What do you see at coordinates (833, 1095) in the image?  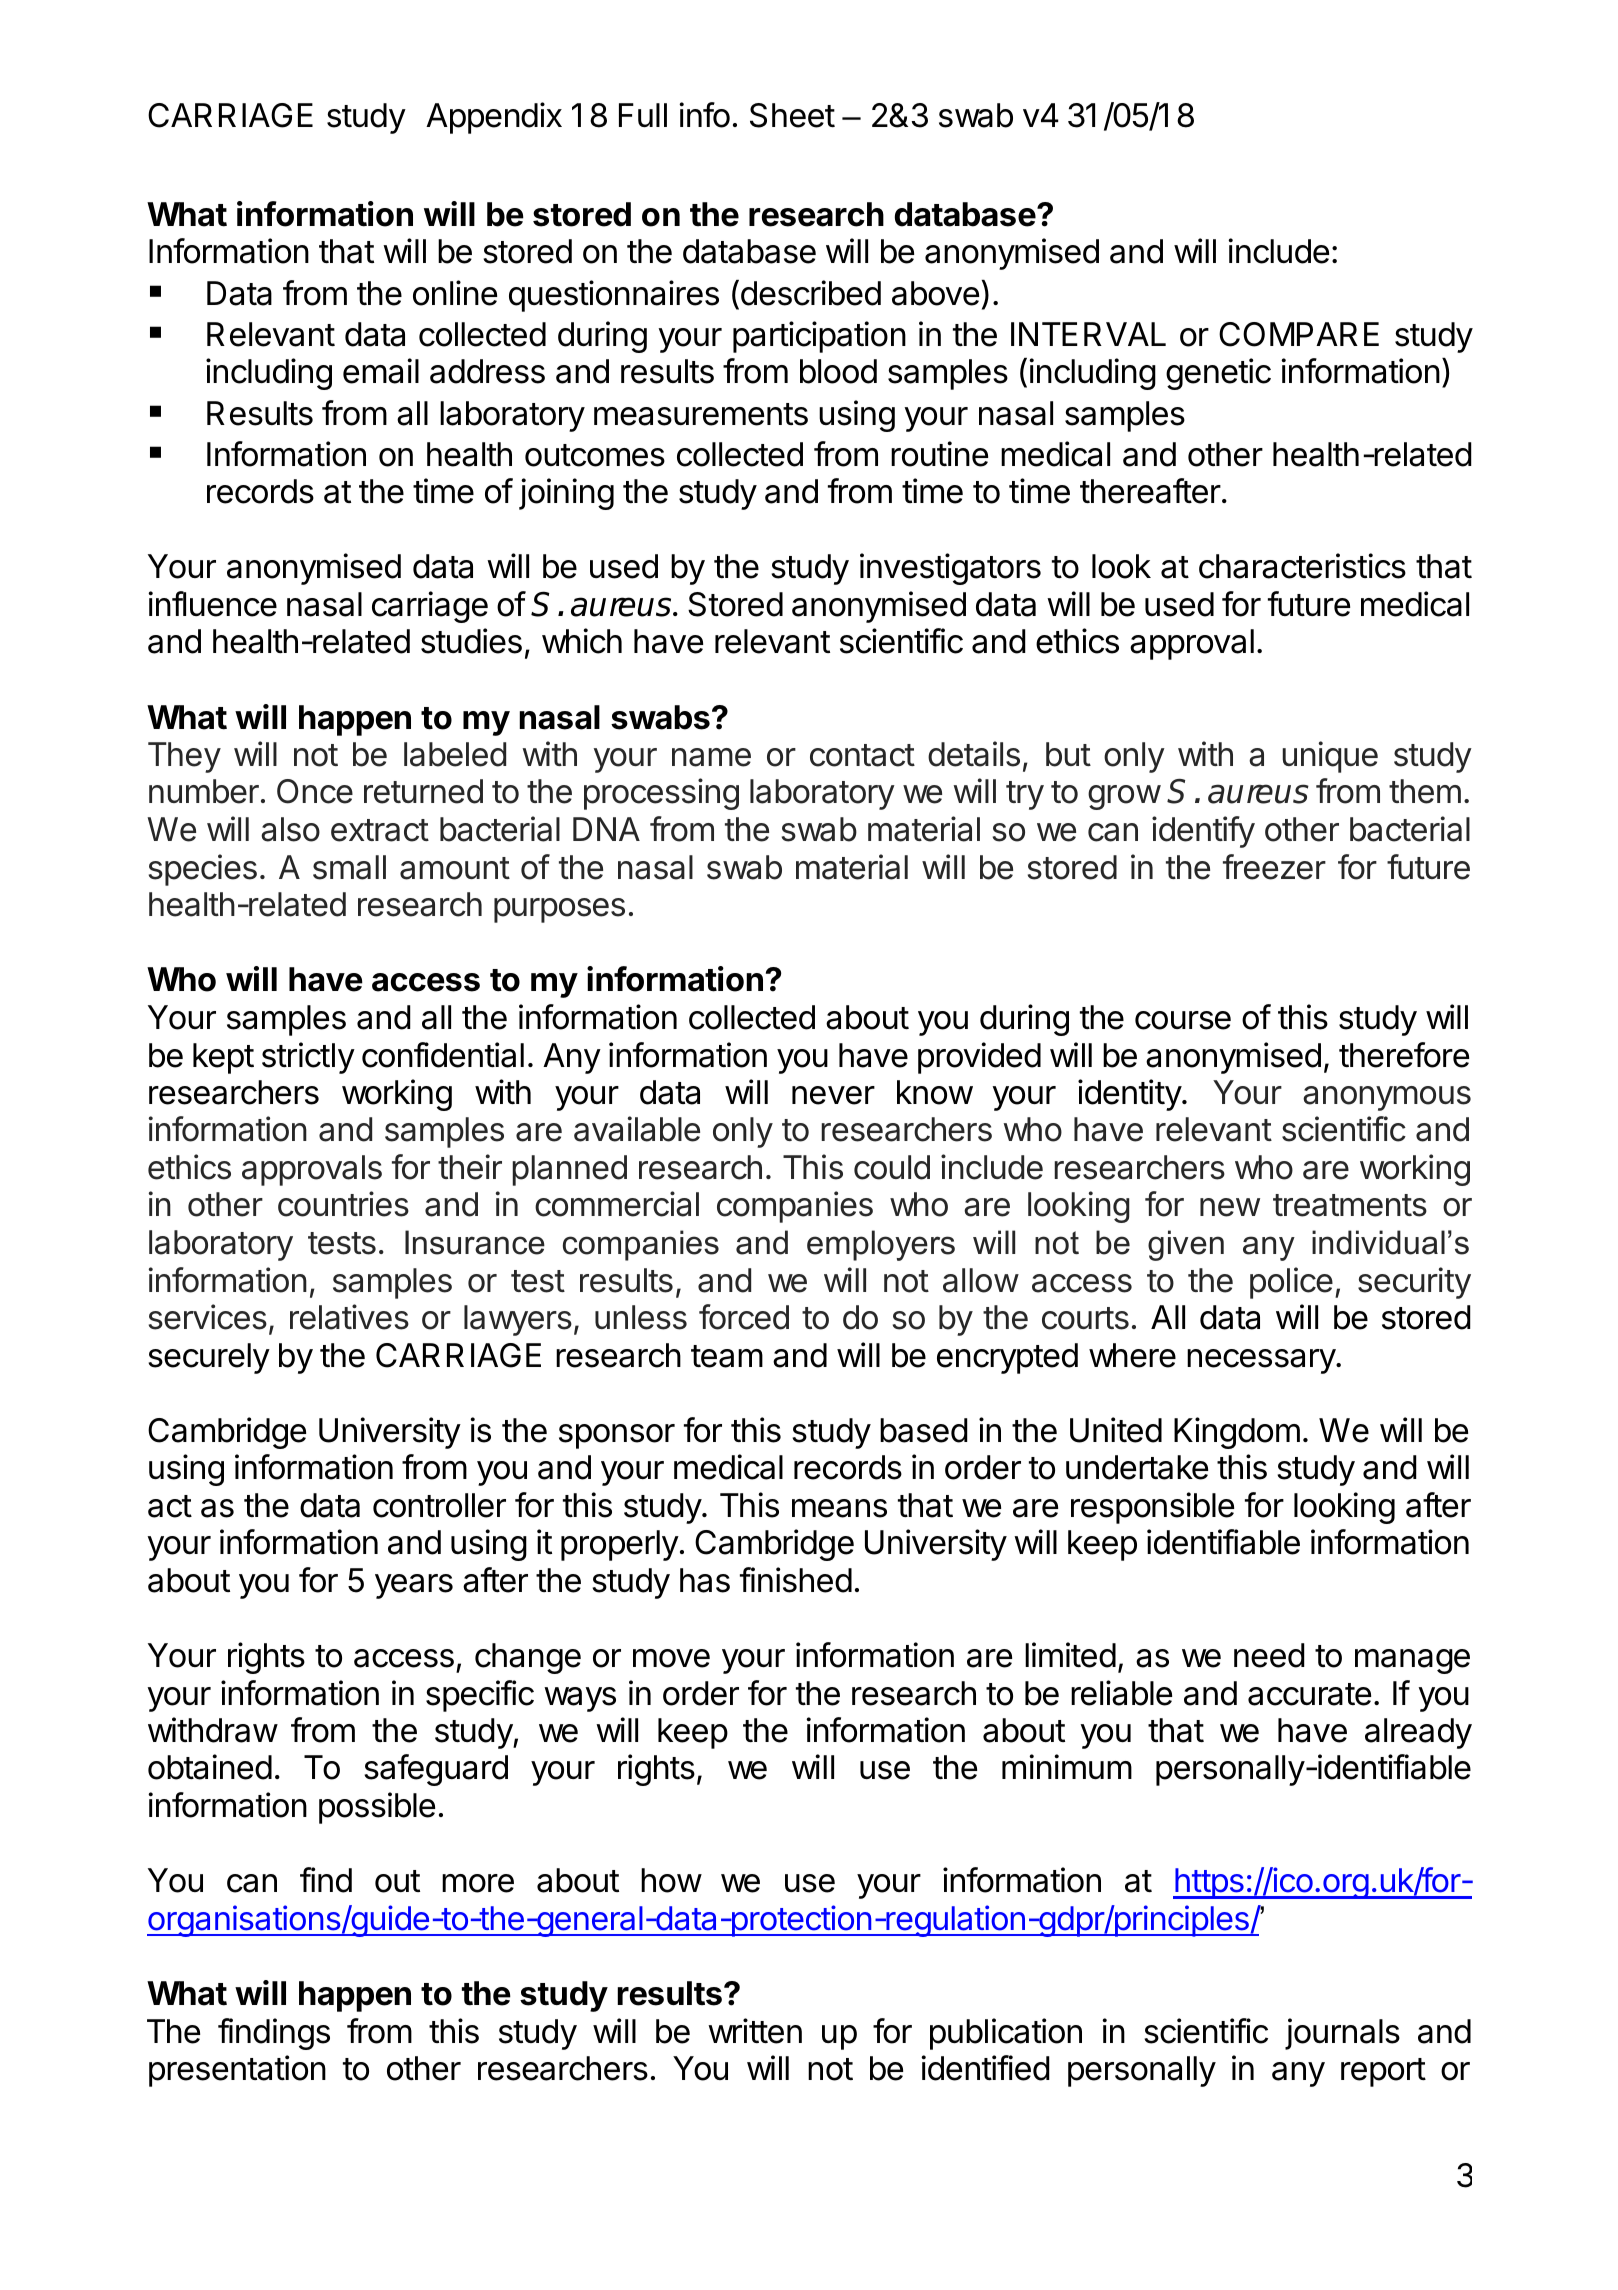 I see `never` at bounding box center [833, 1095].
